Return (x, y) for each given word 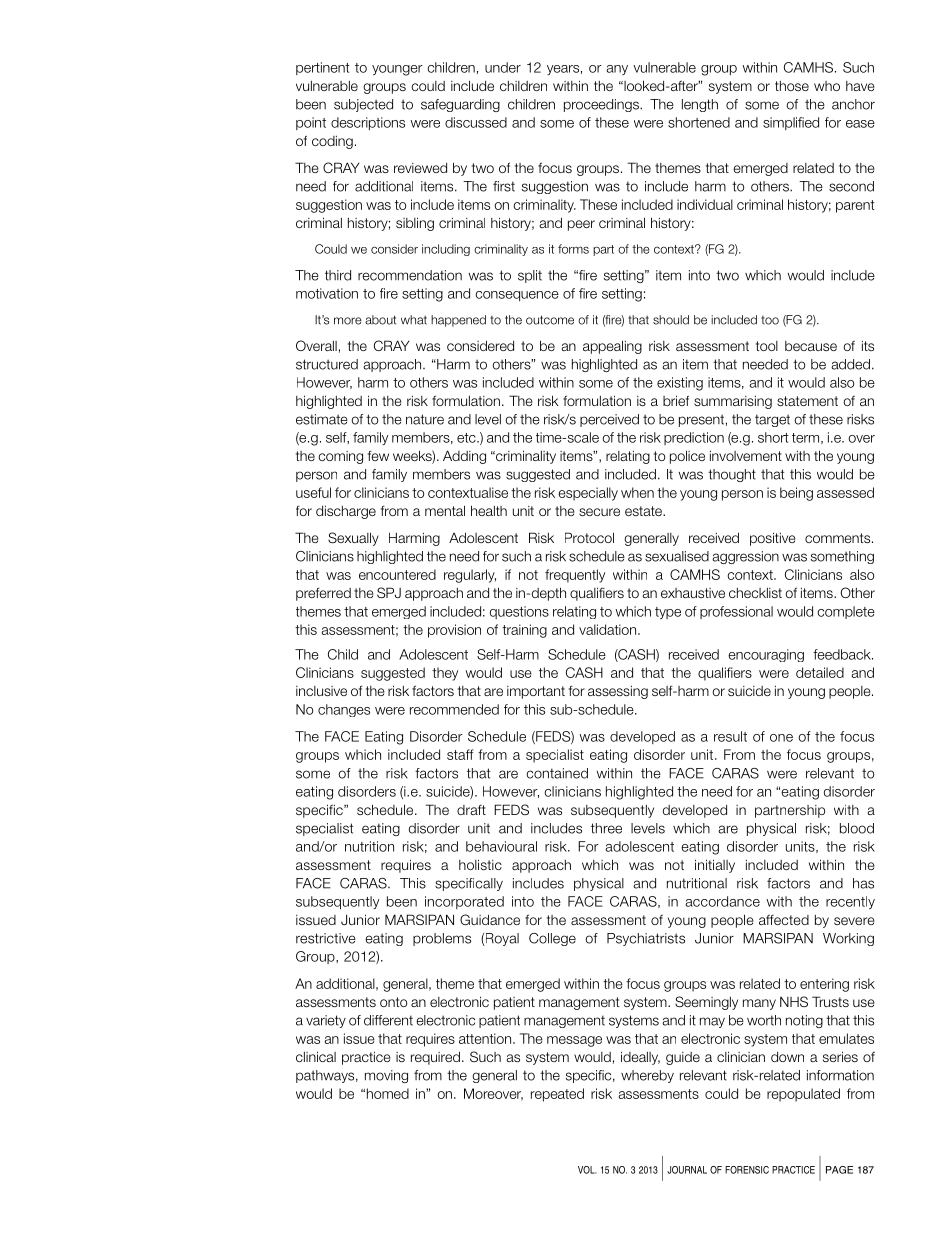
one (781, 738)
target (772, 420)
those (792, 86)
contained (557, 773)
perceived (609, 420)
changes (344, 710)
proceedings (602, 105)
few (378, 455)
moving (386, 1076)
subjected (363, 105)
